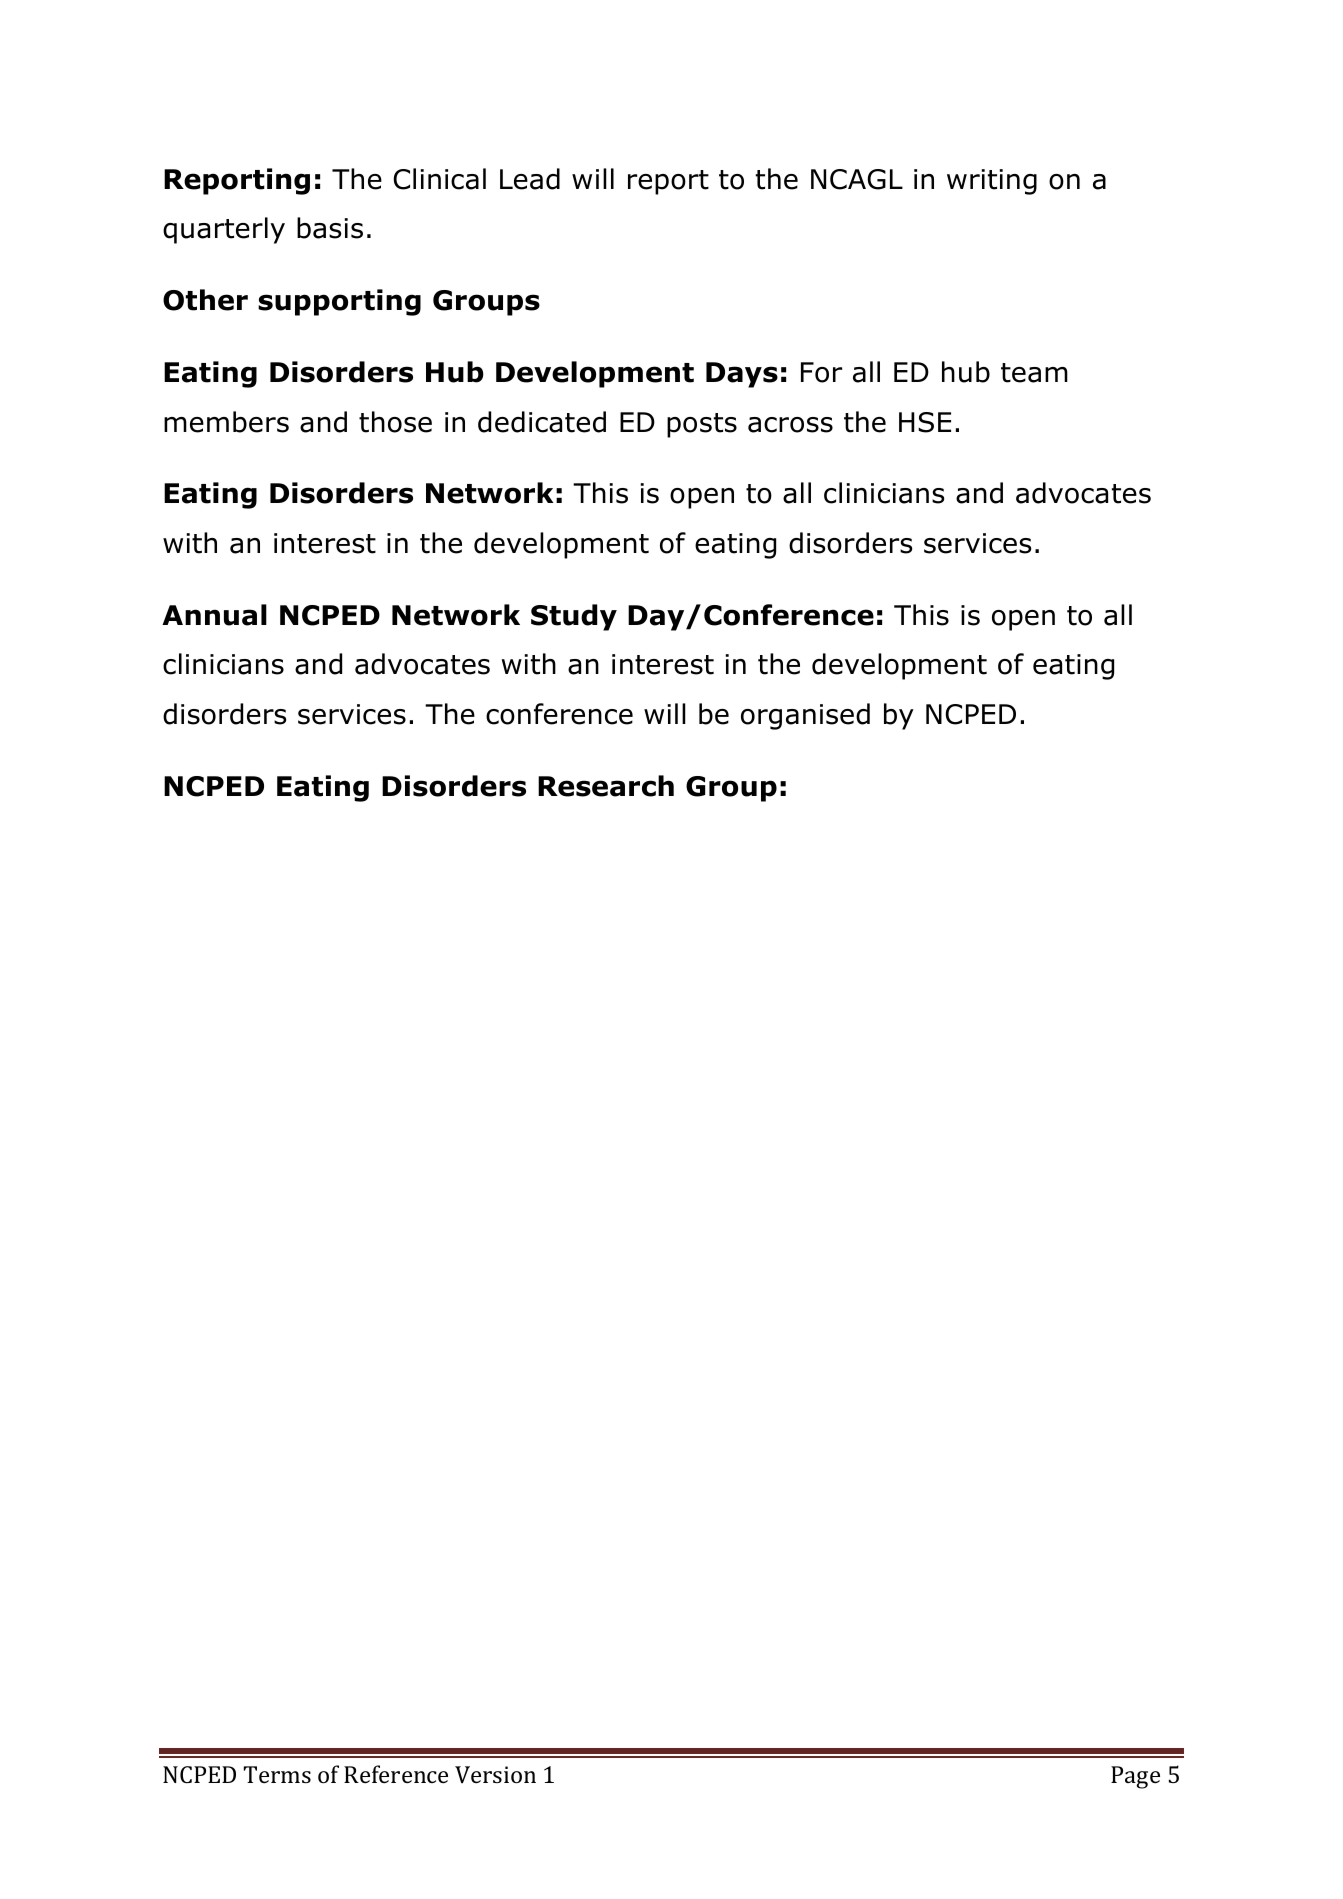 This page has width=1343, height=1899. I want to click on writing, so click(992, 182).
